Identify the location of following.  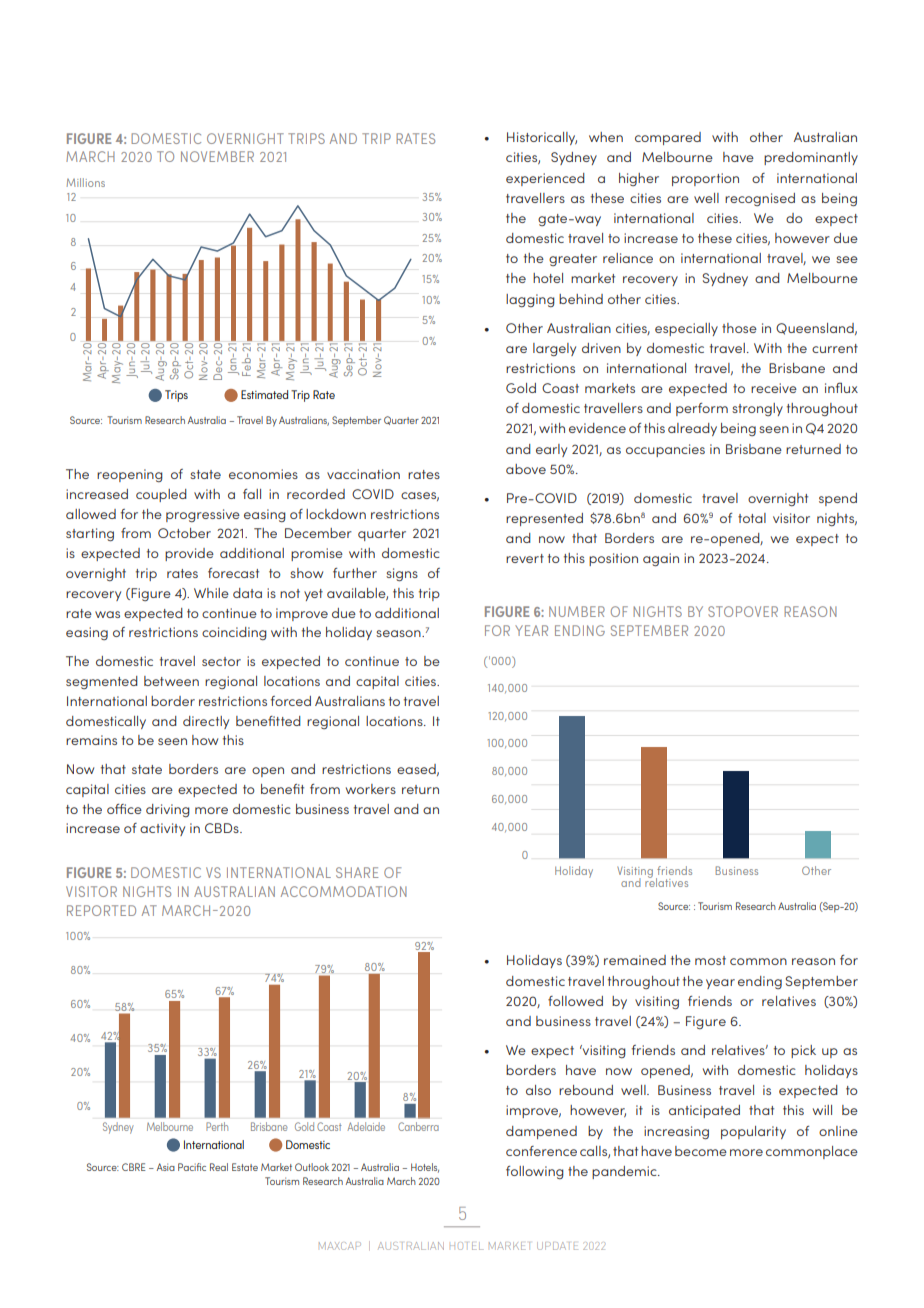
(535, 1172).
